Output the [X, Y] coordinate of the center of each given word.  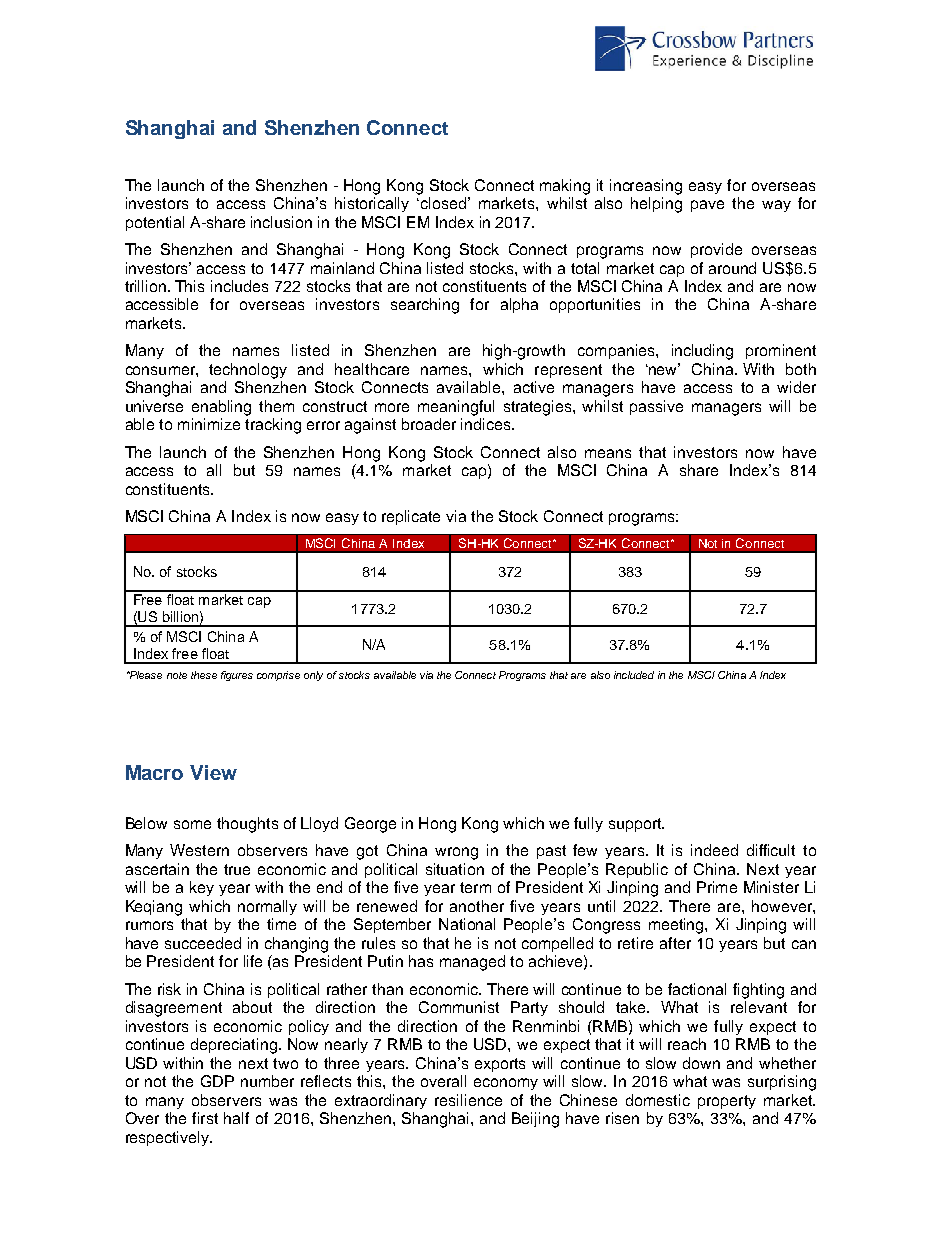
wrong [456, 853]
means [608, 453]
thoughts [247, 825]
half [236, 1118]
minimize [209, 424]
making [565, 187]
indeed [714, 850]
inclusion [281, 222]
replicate [411, 517]
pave [707, 206]
